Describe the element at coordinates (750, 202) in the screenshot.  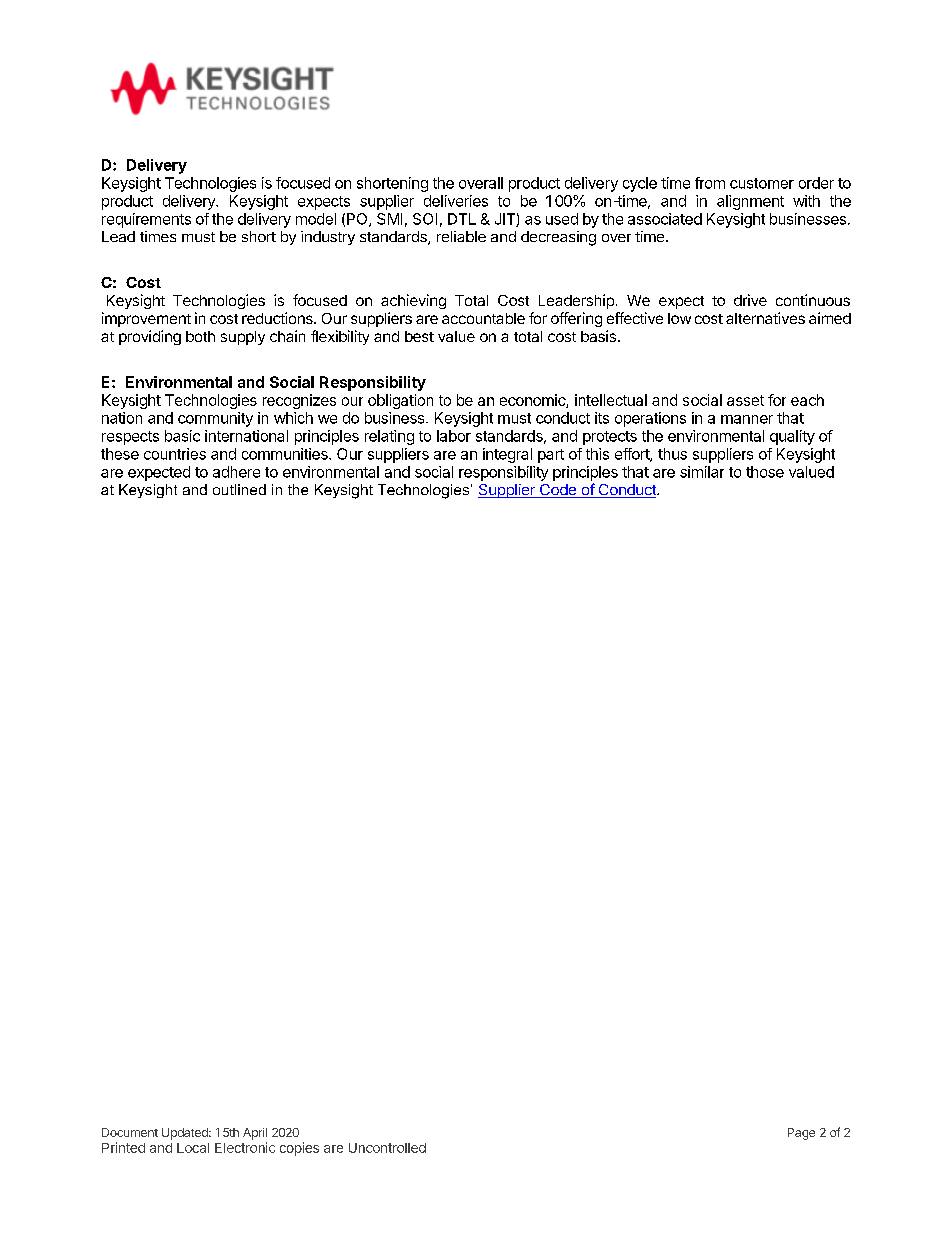
I see `alignment` at that location.
